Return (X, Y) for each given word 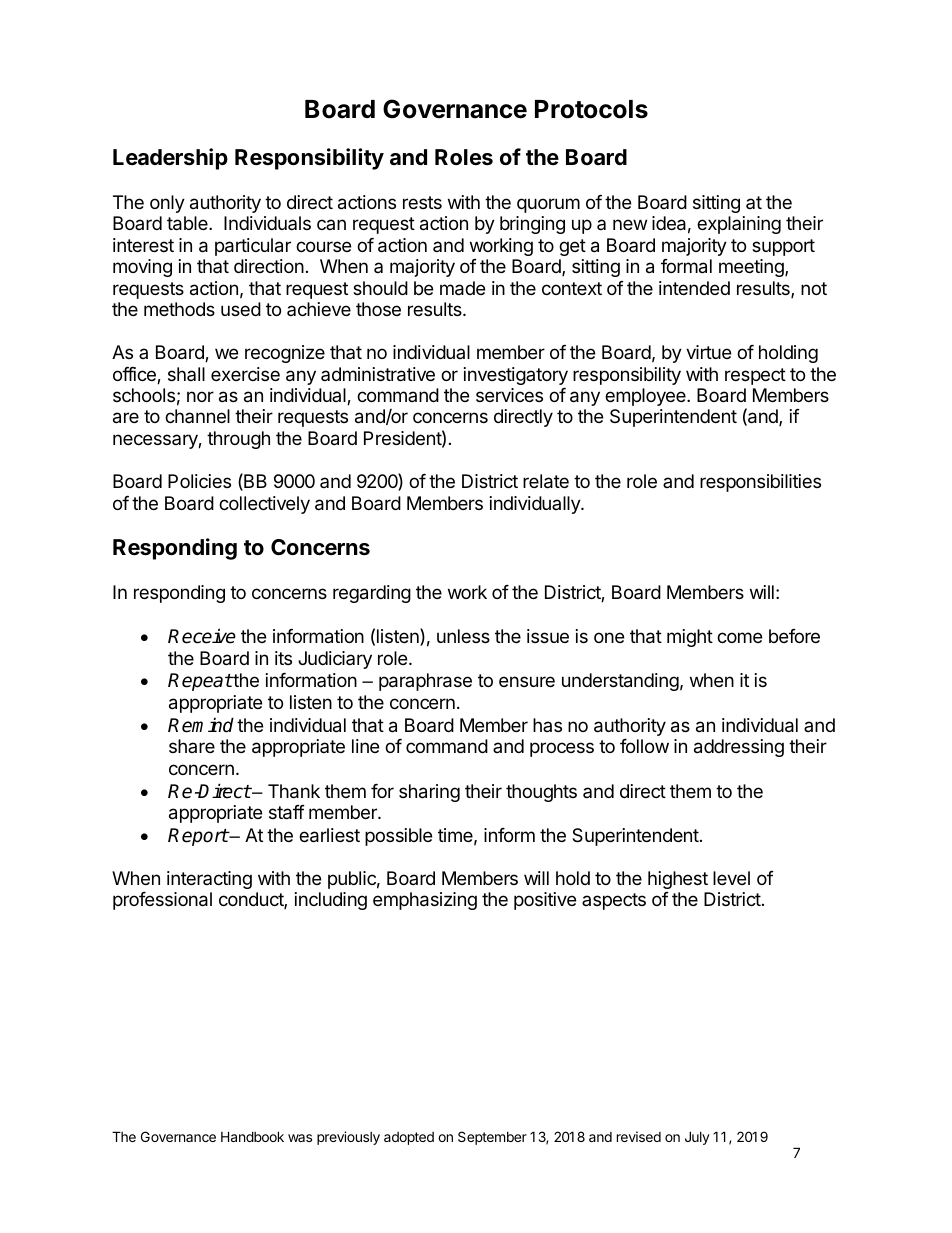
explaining (739, 225)
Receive (202, 636)
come (739, 637)
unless (463, 636)
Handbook (252, 1136)
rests (422, 202)
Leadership (170, 159)
